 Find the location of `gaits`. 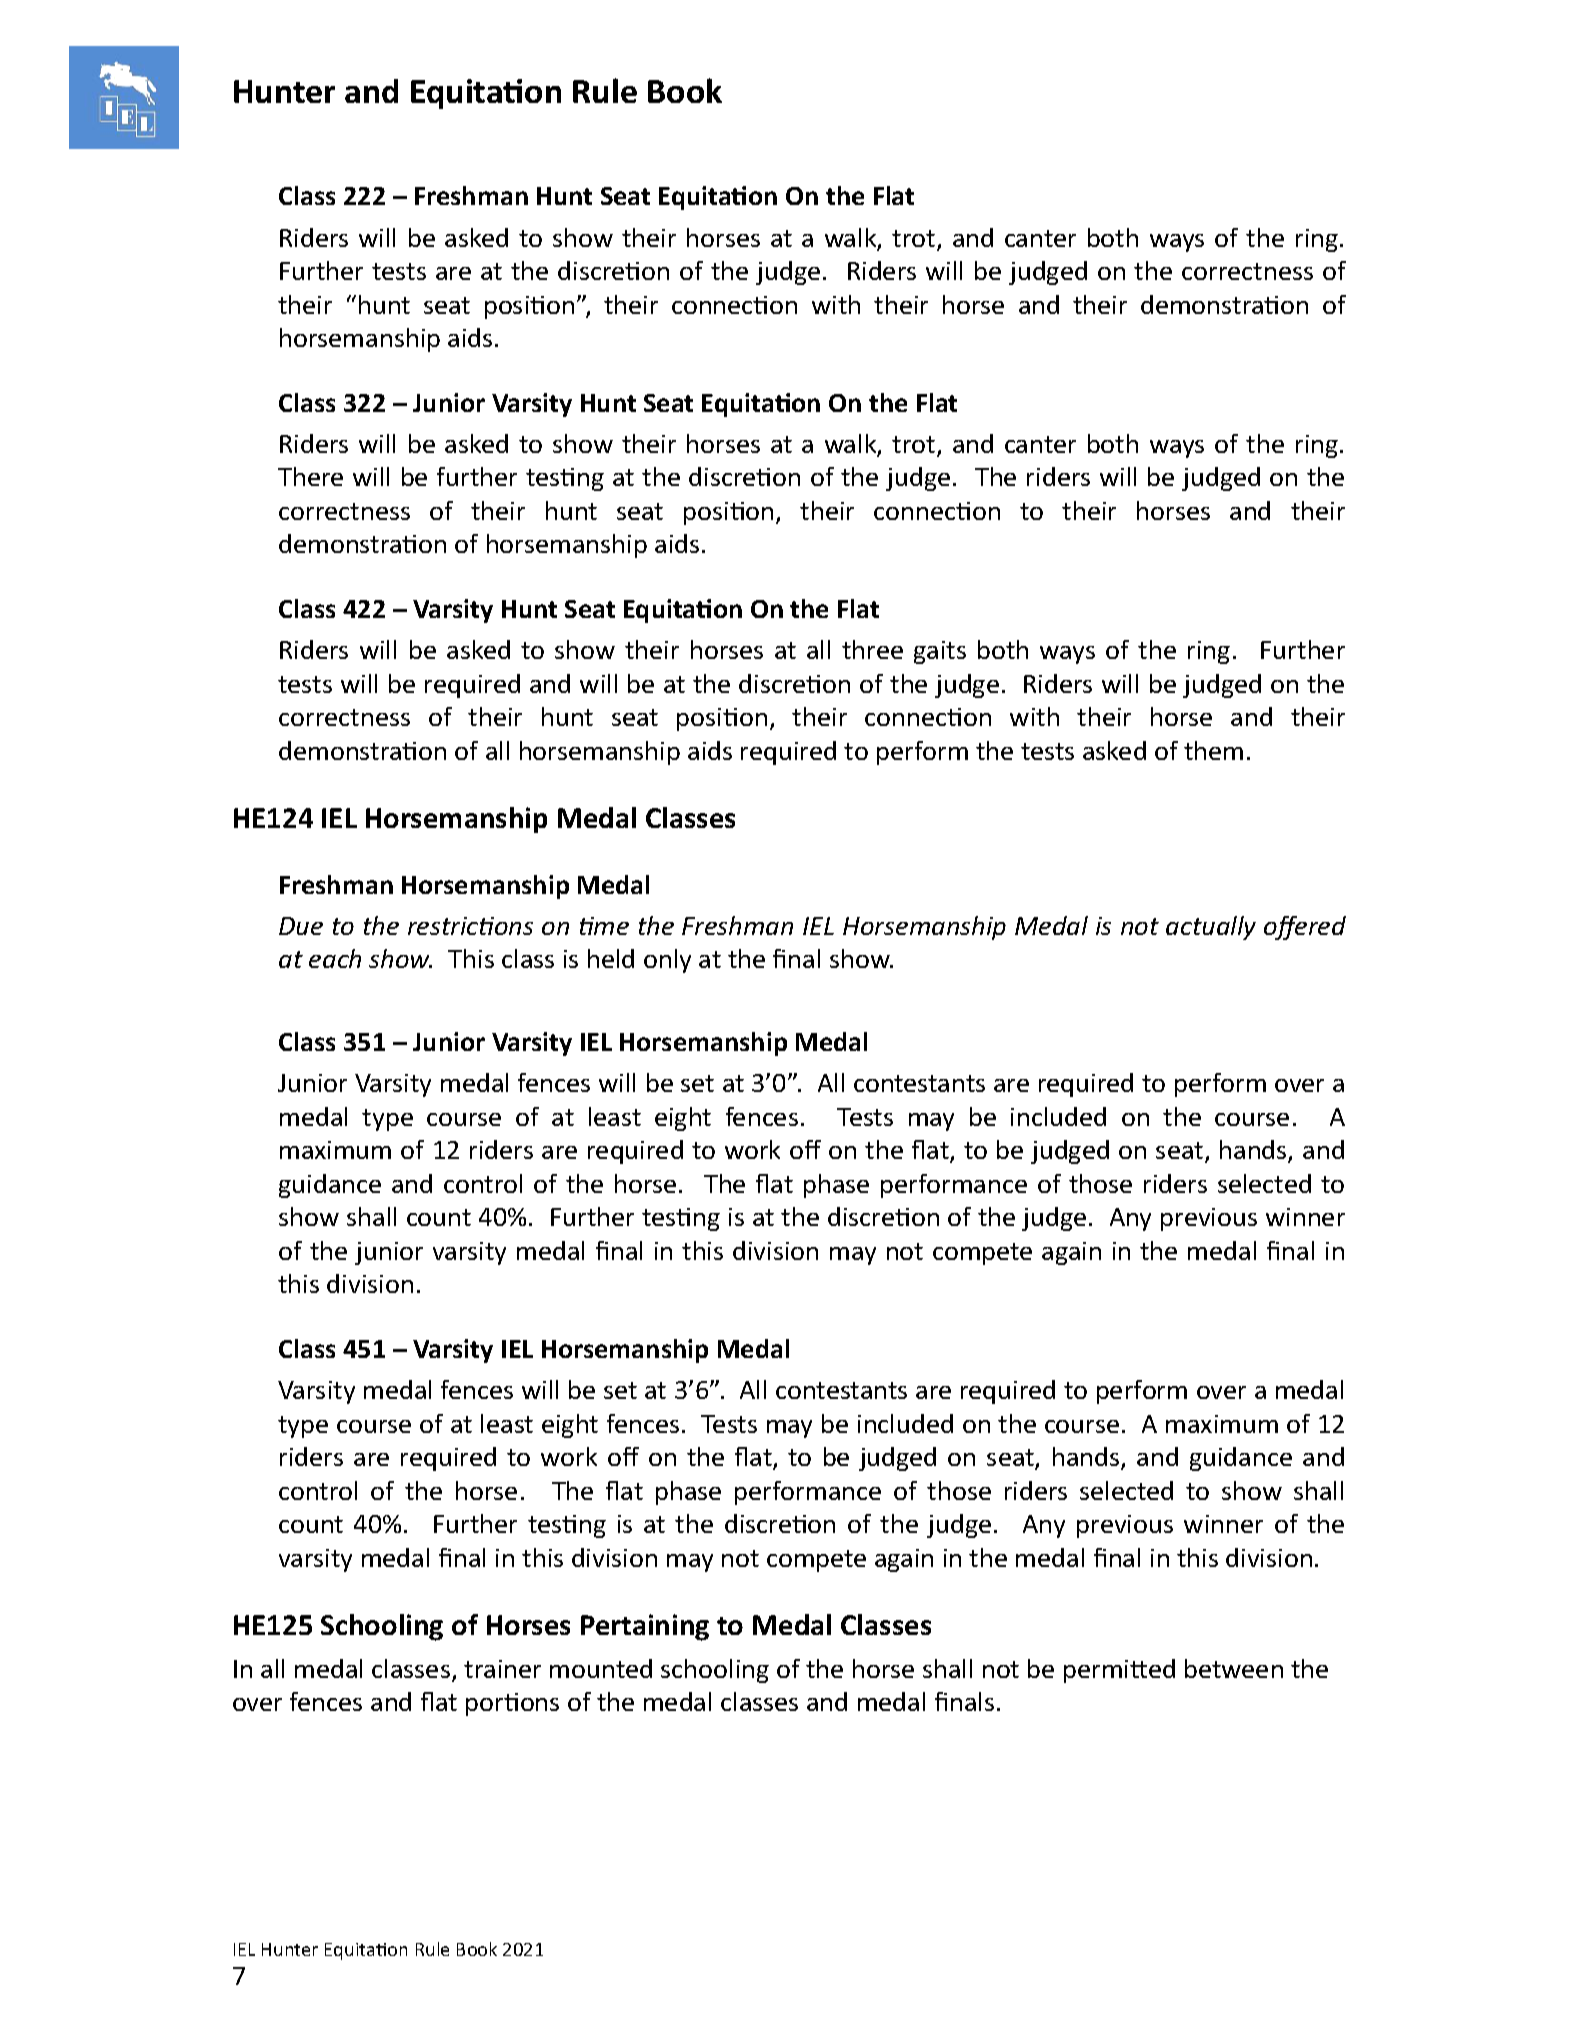

gaits is located at coordinates (940, 652).
